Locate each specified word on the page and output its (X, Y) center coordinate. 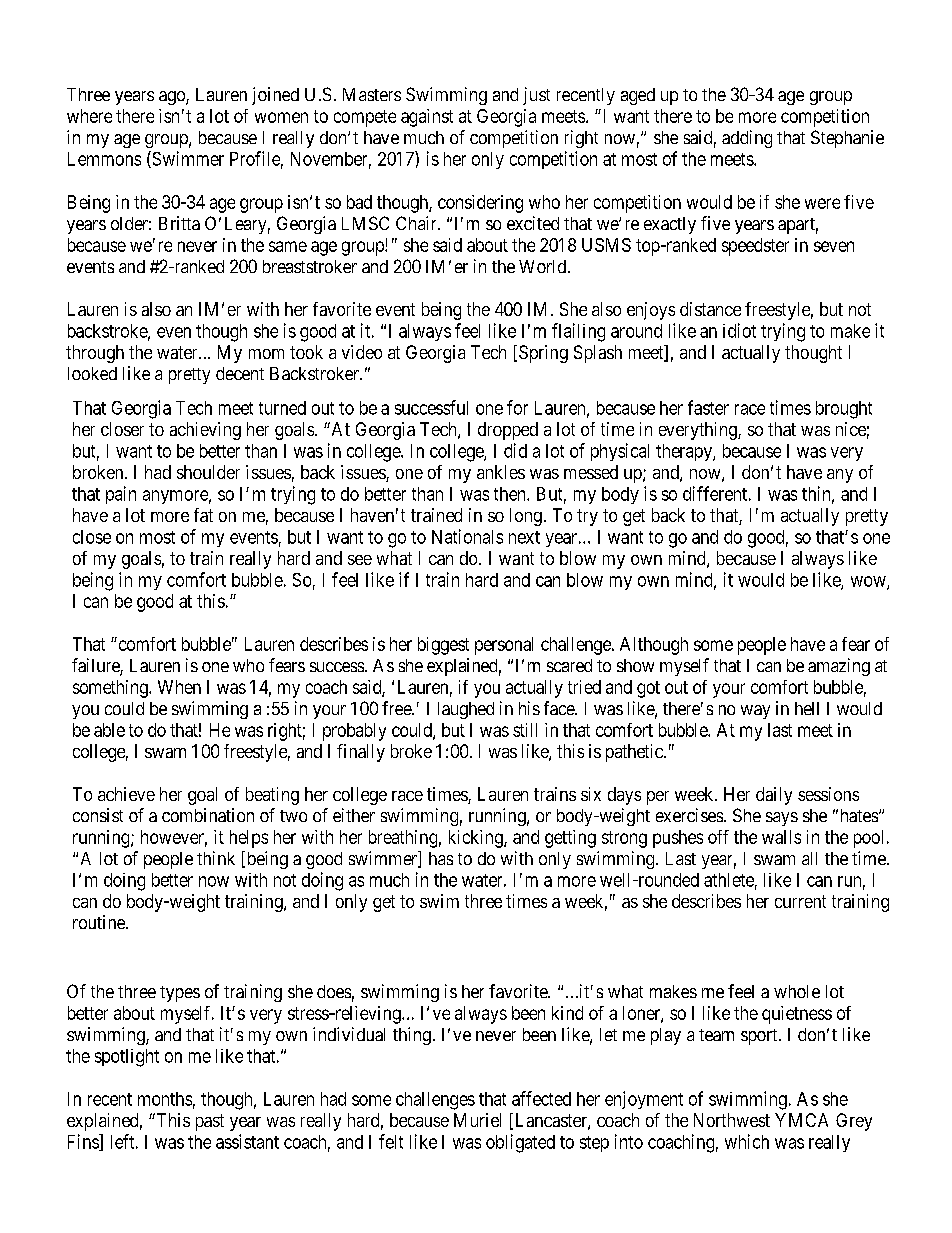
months (165, 1099)
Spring (543, 354)
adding (747, 139)
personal (504, 646)
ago (173, 98)
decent (240, 373)
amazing (839, 667)
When (179, 687)
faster (708, 407)
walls (781, 837)
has (441, 858)
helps (249, 839)
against (427, 118)
